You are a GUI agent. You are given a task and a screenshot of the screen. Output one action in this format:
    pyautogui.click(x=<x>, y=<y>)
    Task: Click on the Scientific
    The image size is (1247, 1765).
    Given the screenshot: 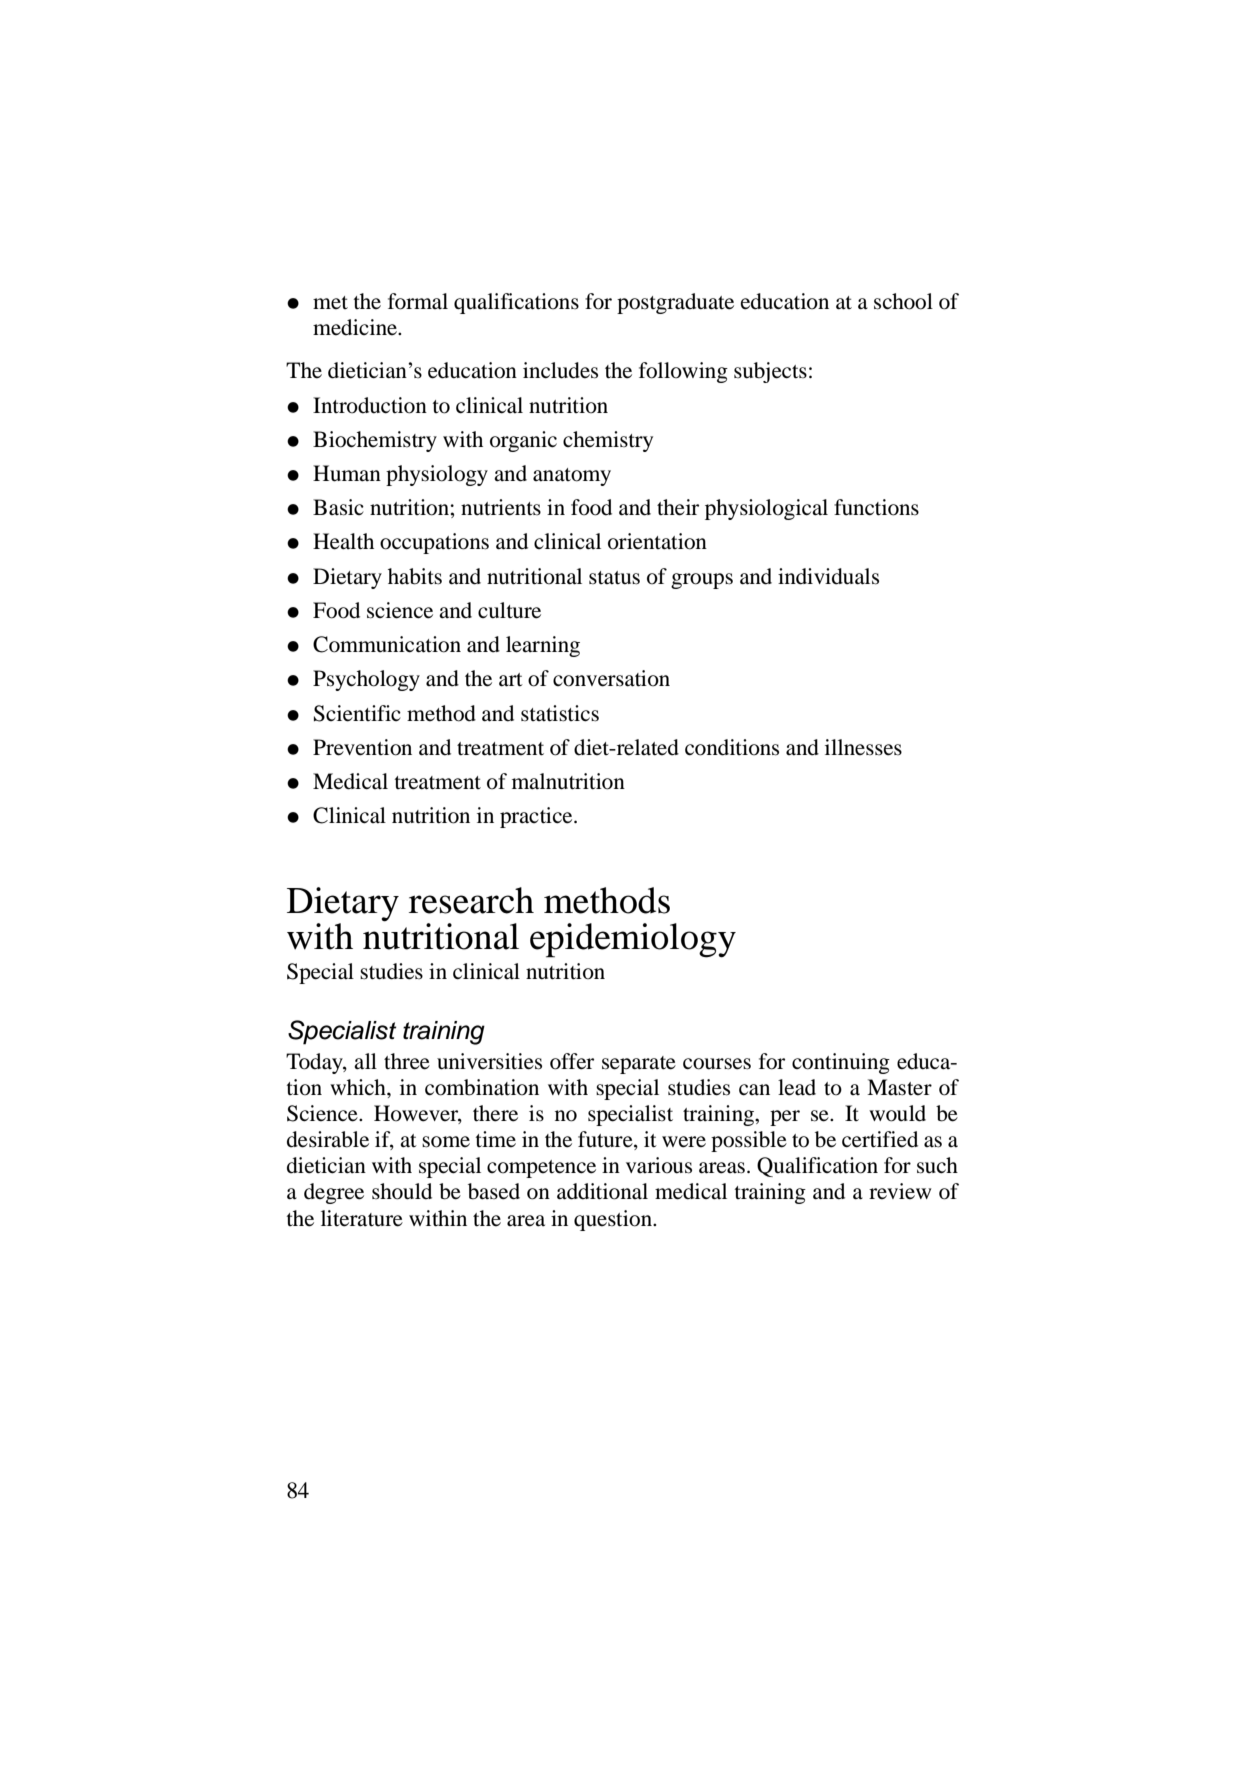 What is the action you would take?
    pyautogui.click(x=357, y=713)
